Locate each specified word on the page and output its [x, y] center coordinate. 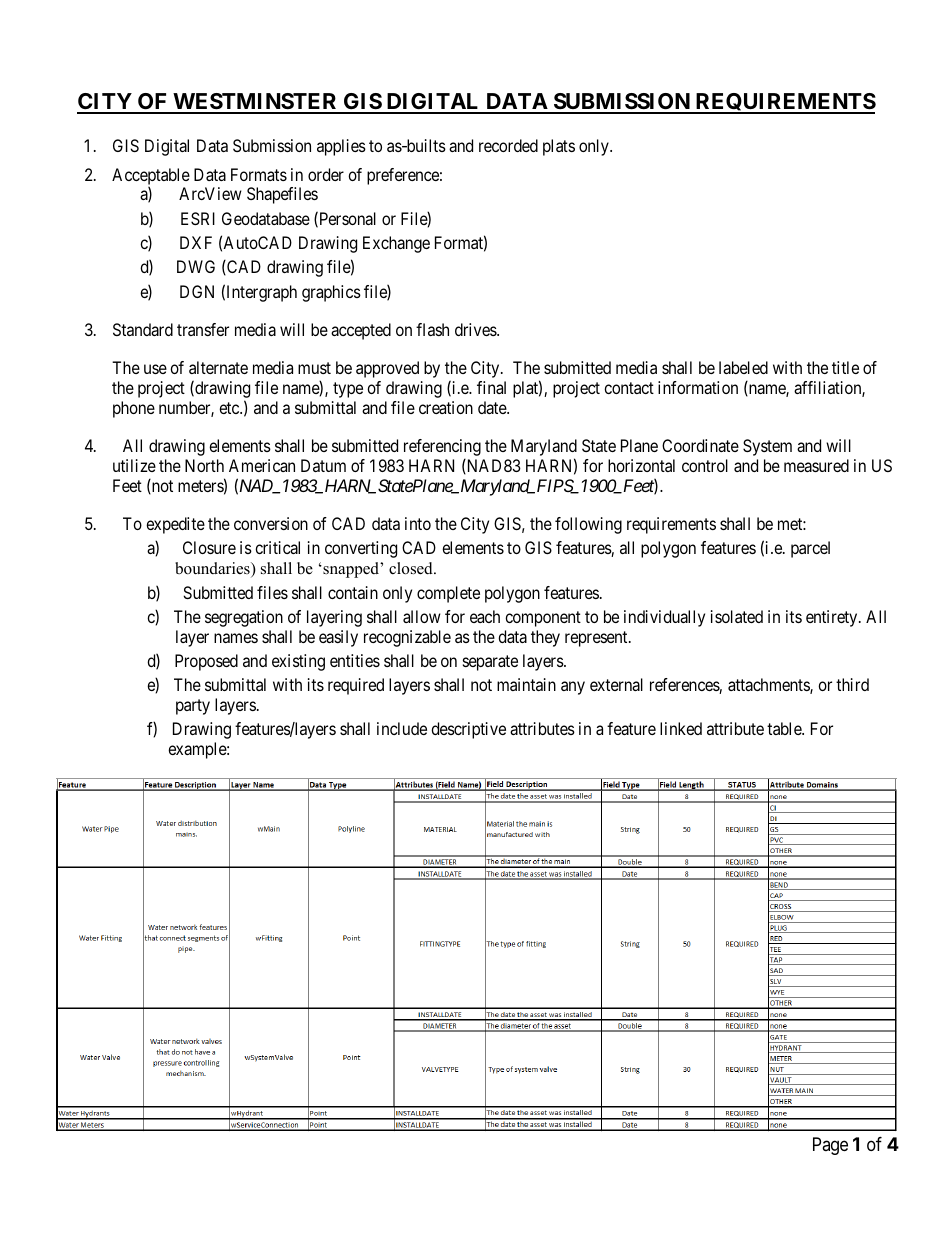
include [402, 728]
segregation [244, 618]
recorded [508, 145]
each [485, 616]
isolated [737, 616]
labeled [743, 367]
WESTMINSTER [255, 103]
